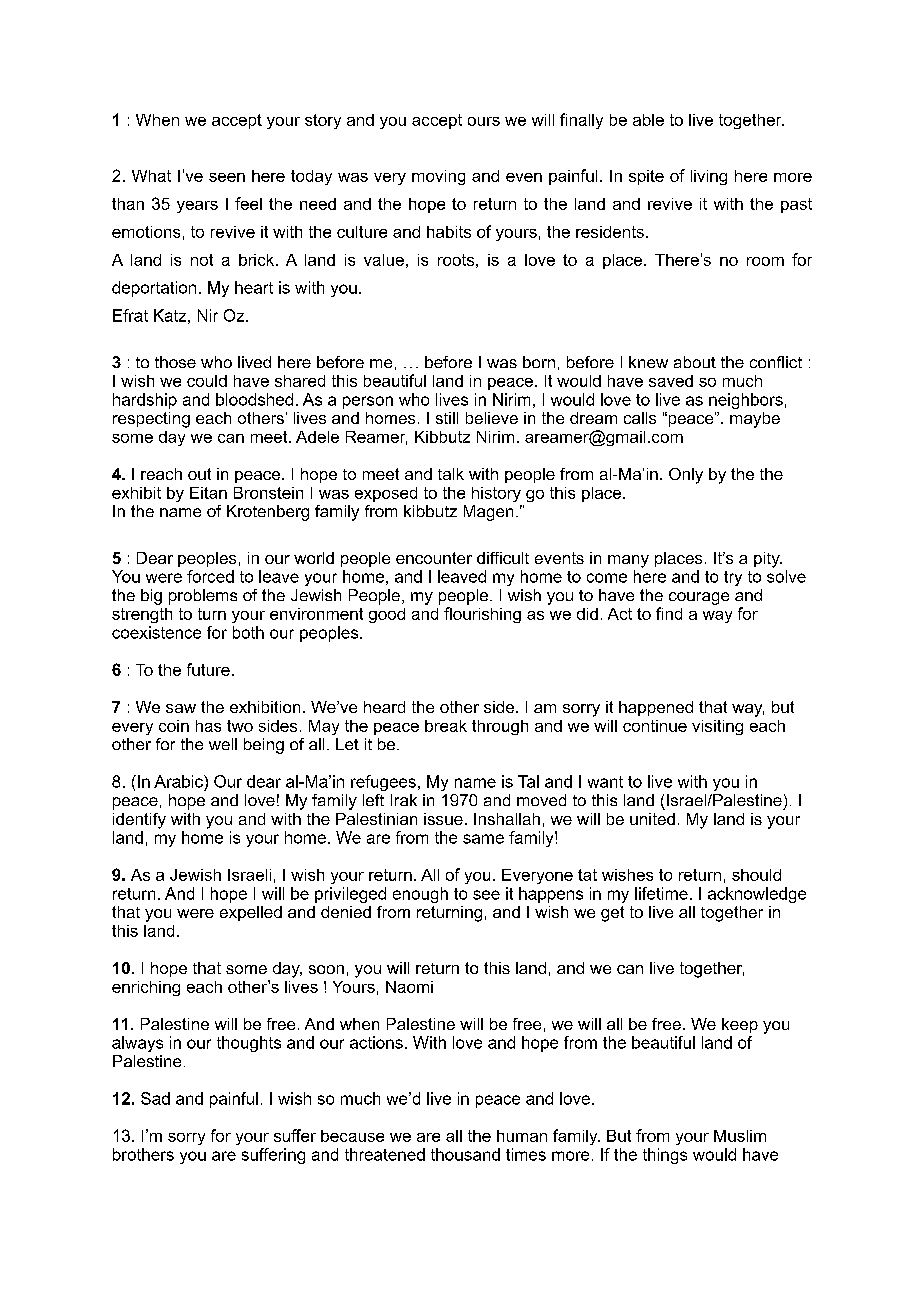 The image size is (924, 1308). What do you see at coordinates (757, 895) in the document?
I see `acknowledge` at bounding box center [757, 895].
